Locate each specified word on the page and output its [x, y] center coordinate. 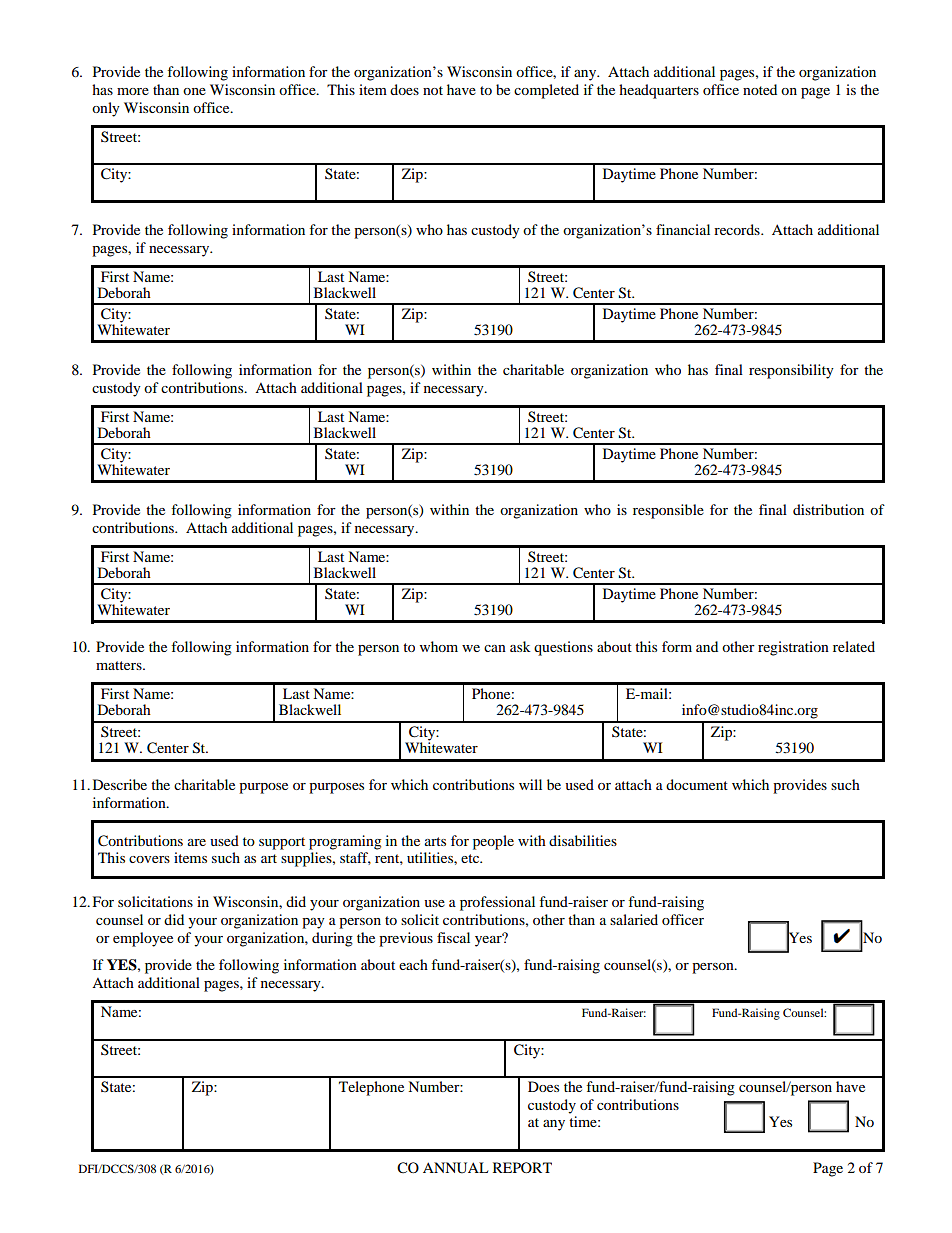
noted [760, 89]
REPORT [522, 1167]
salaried [634, 919]
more [133, 91]
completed [546, 91]
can [495, 648]
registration [793, 648]
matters [120, 665]
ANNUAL [455, 1168]
